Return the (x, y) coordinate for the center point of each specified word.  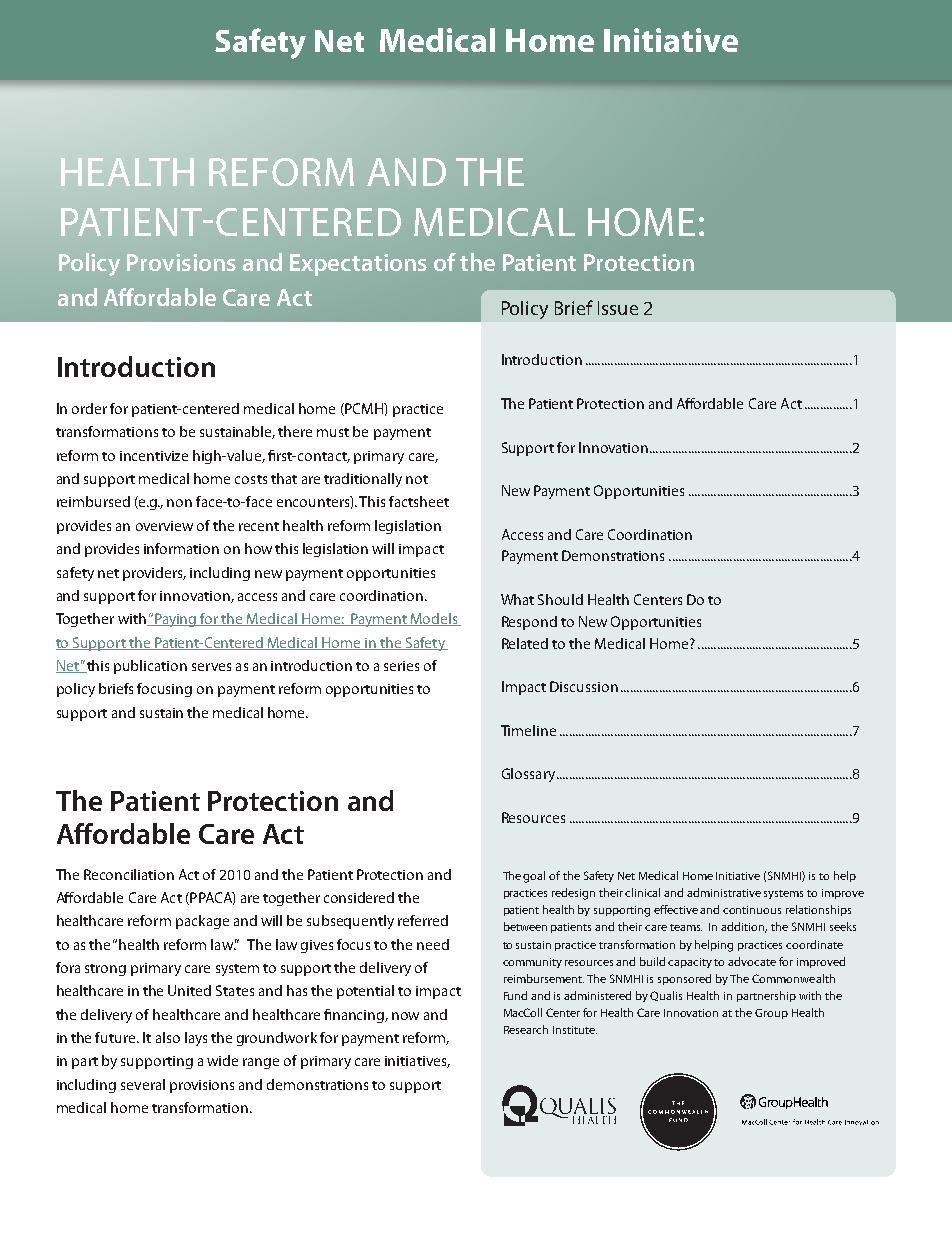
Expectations (358, 265)
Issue (618, 308)
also (168, 1037)
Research (526, 1029)
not (417, 479)
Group (771, 1014)
